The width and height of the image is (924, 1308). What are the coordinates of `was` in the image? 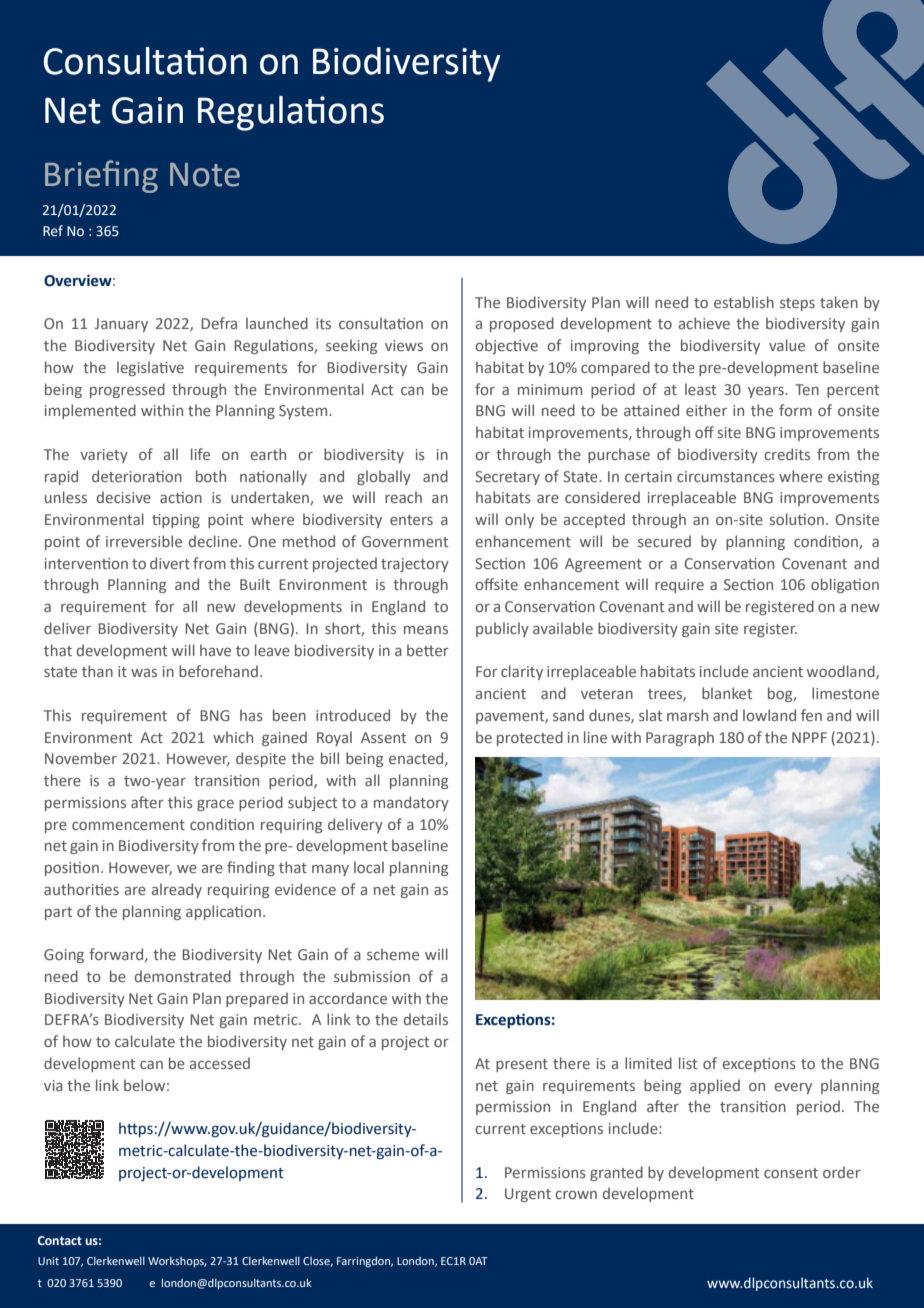 It's located at (144, 673).
